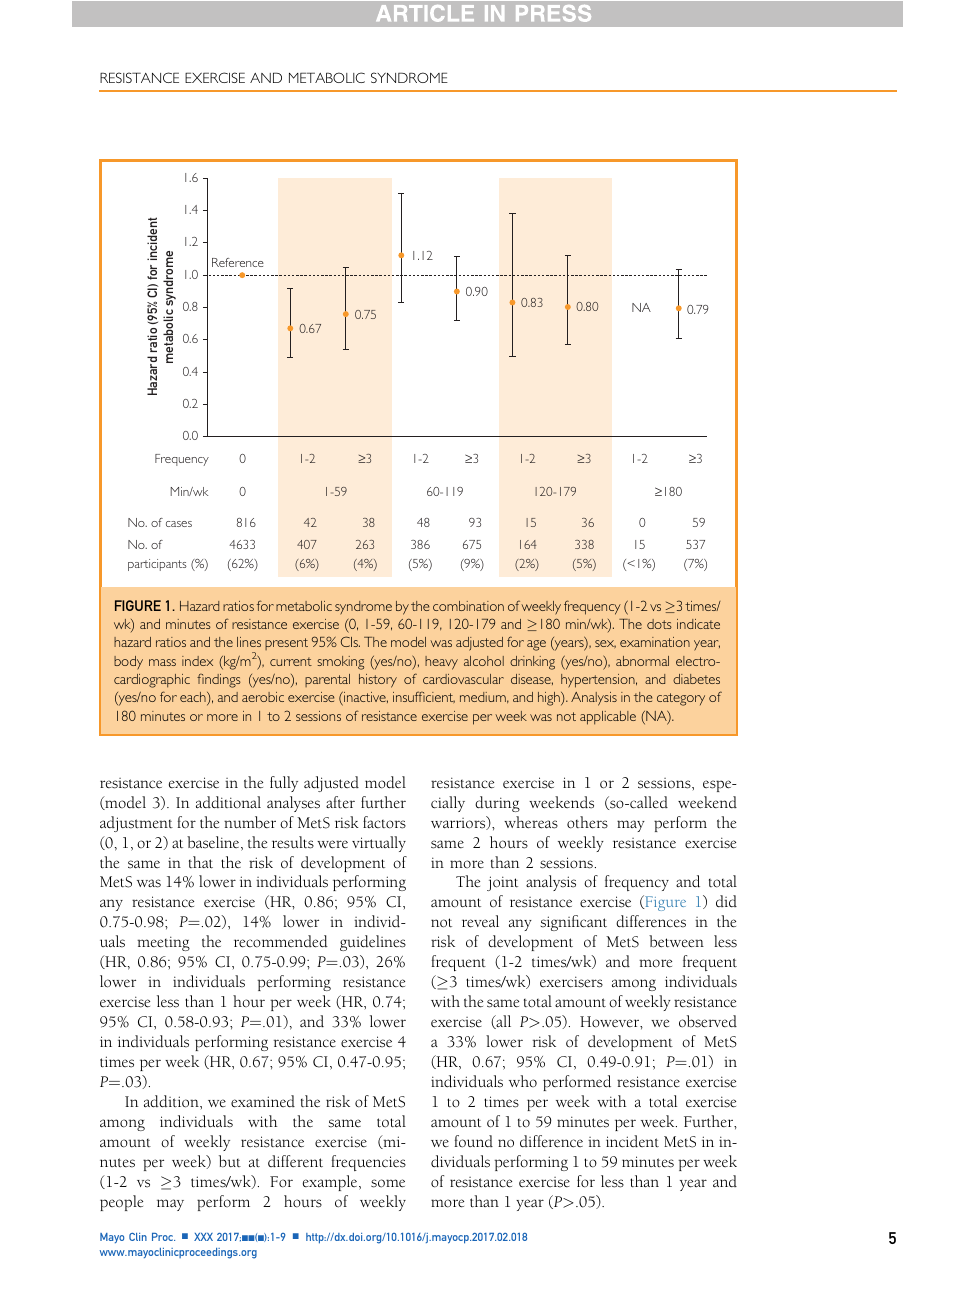 Image resolution: width=960 pixels, height=1291 pixels. I want to click on applicable, so click(608, 718).
